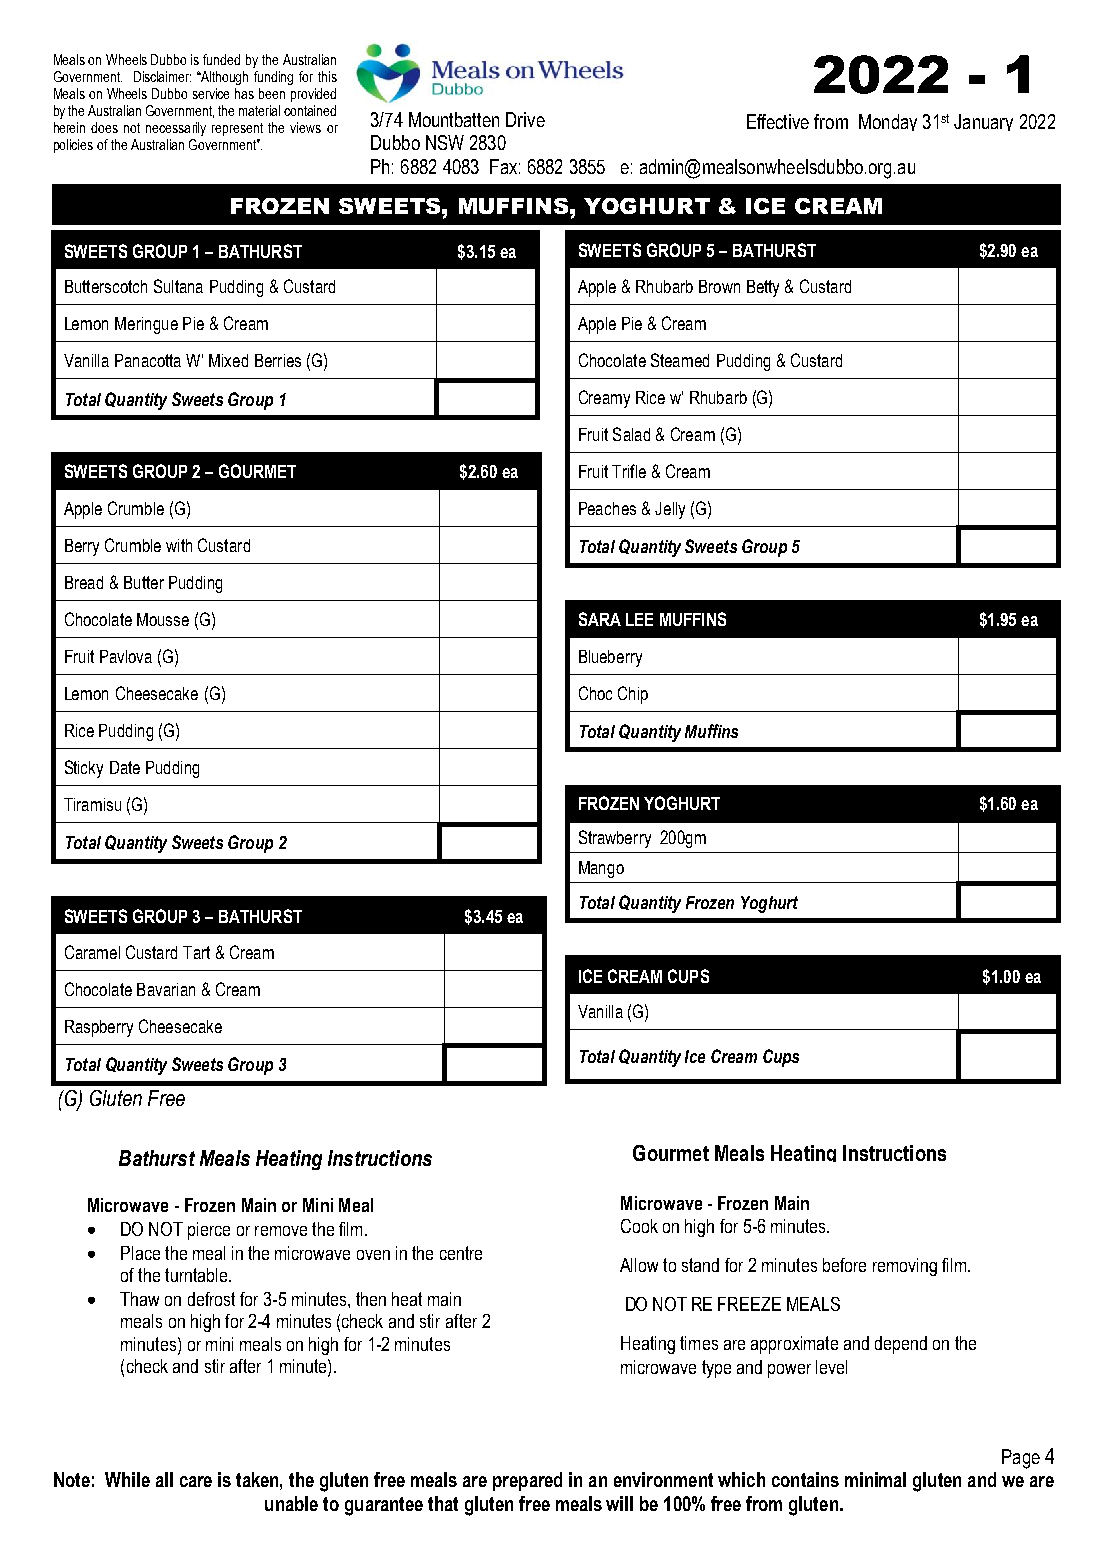 The width and height of the page is (1108, 1568). What do you see at coordinates (527, 1481) in the page?
I see `prepared` at bounding box center [527, 1481].
